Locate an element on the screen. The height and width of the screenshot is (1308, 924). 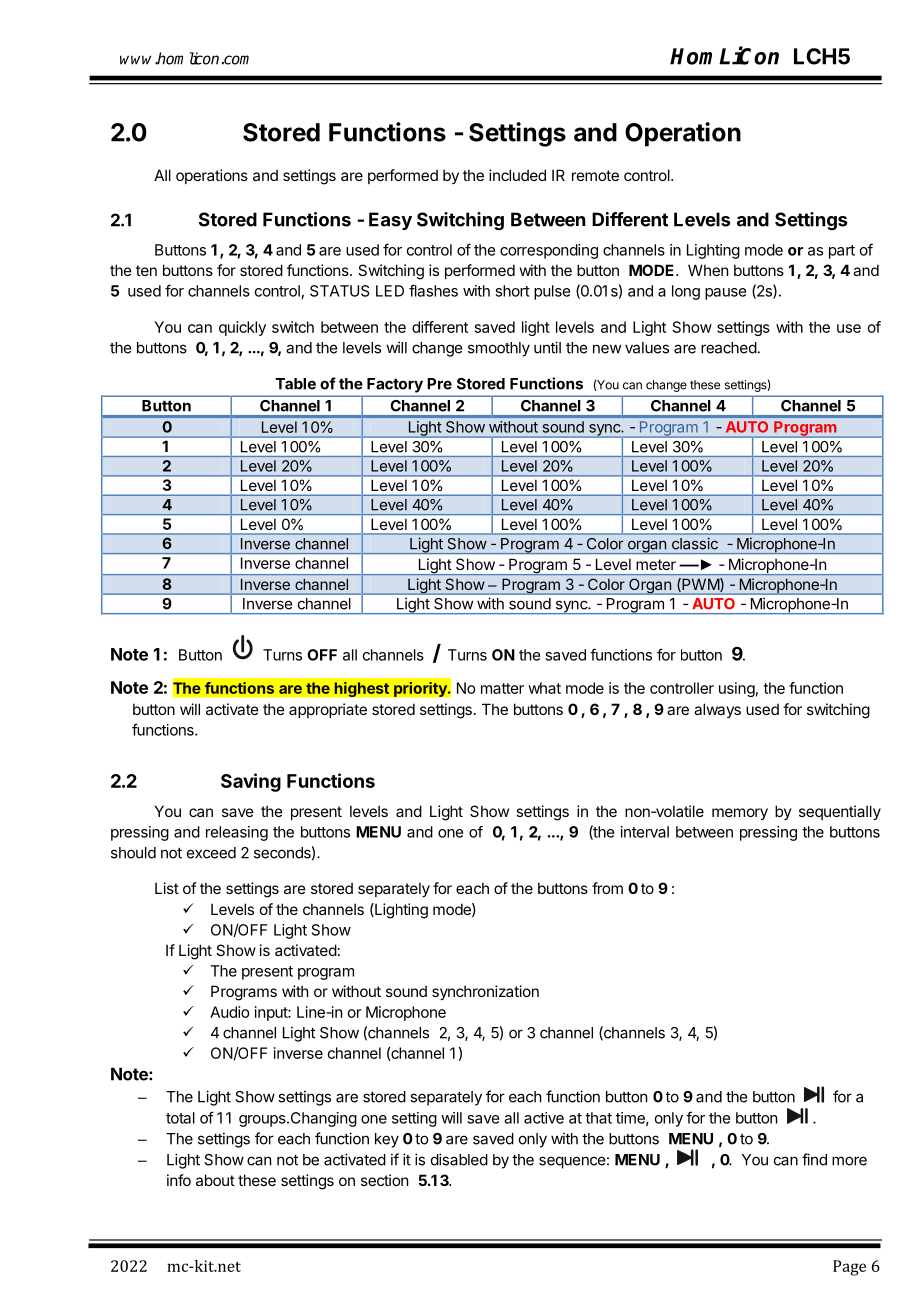
classic is located at coordinates (695, 544).
